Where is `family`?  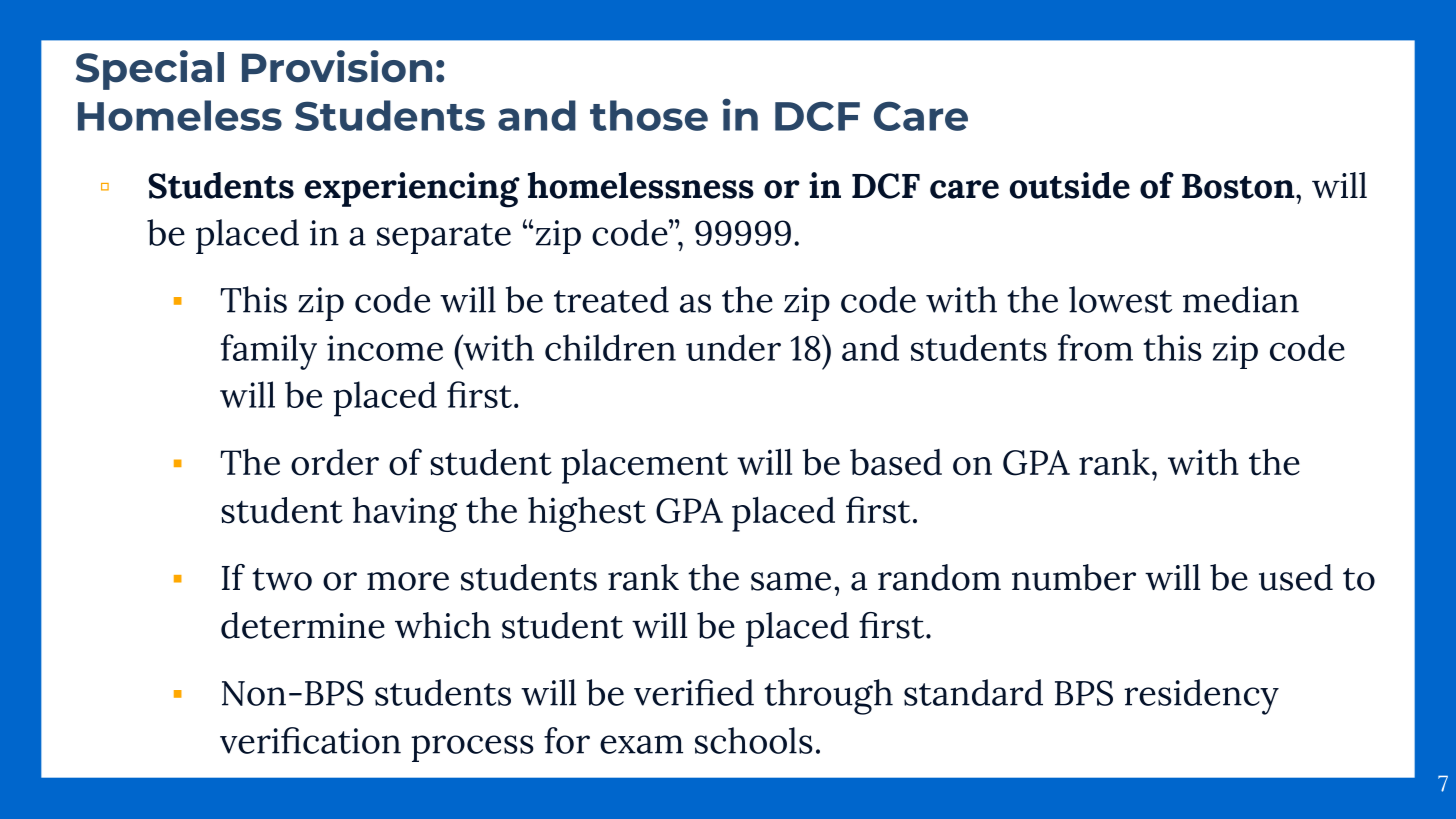 family is located at coordinates (269, 352).
